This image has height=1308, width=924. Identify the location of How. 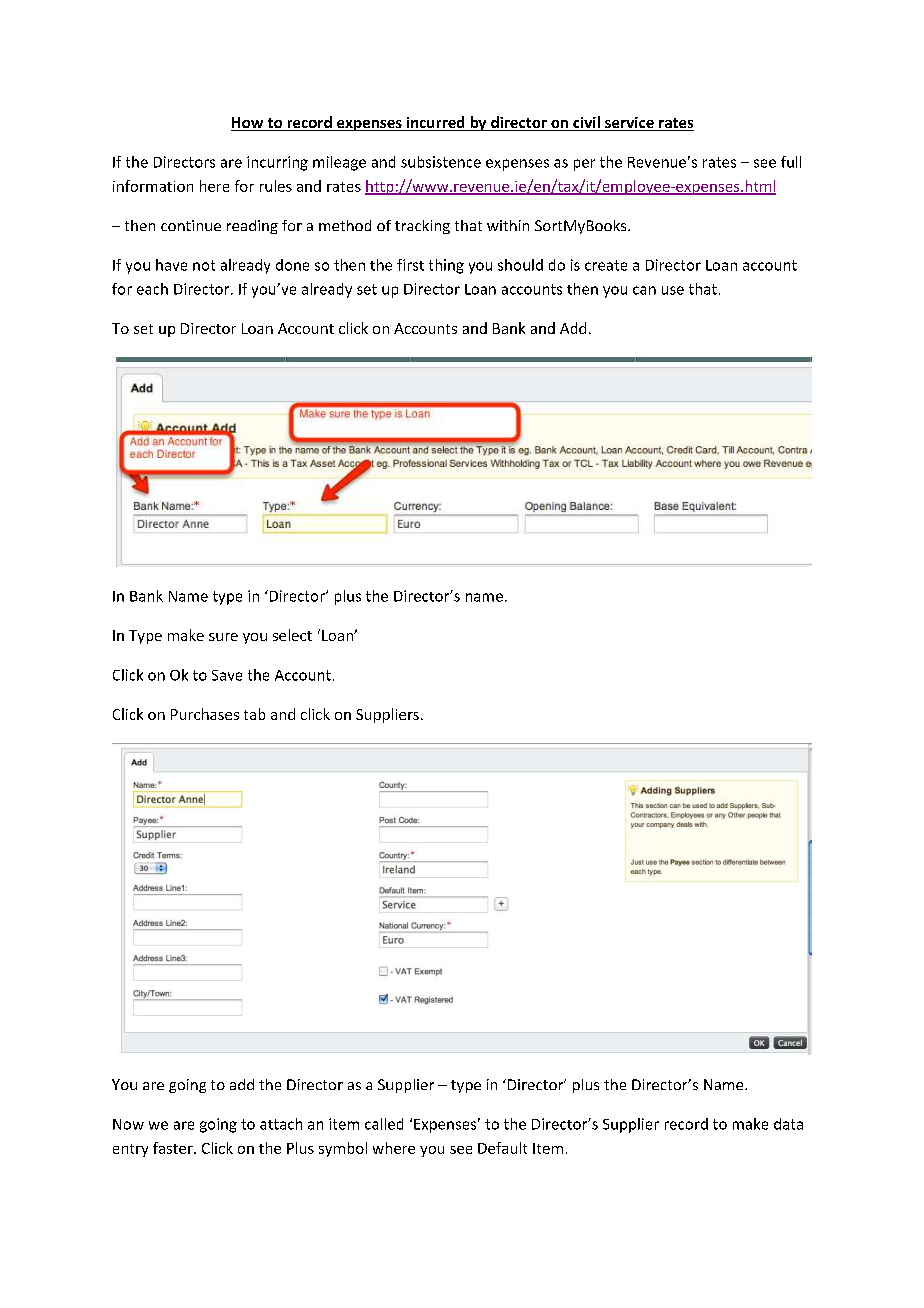
(248, 124).
